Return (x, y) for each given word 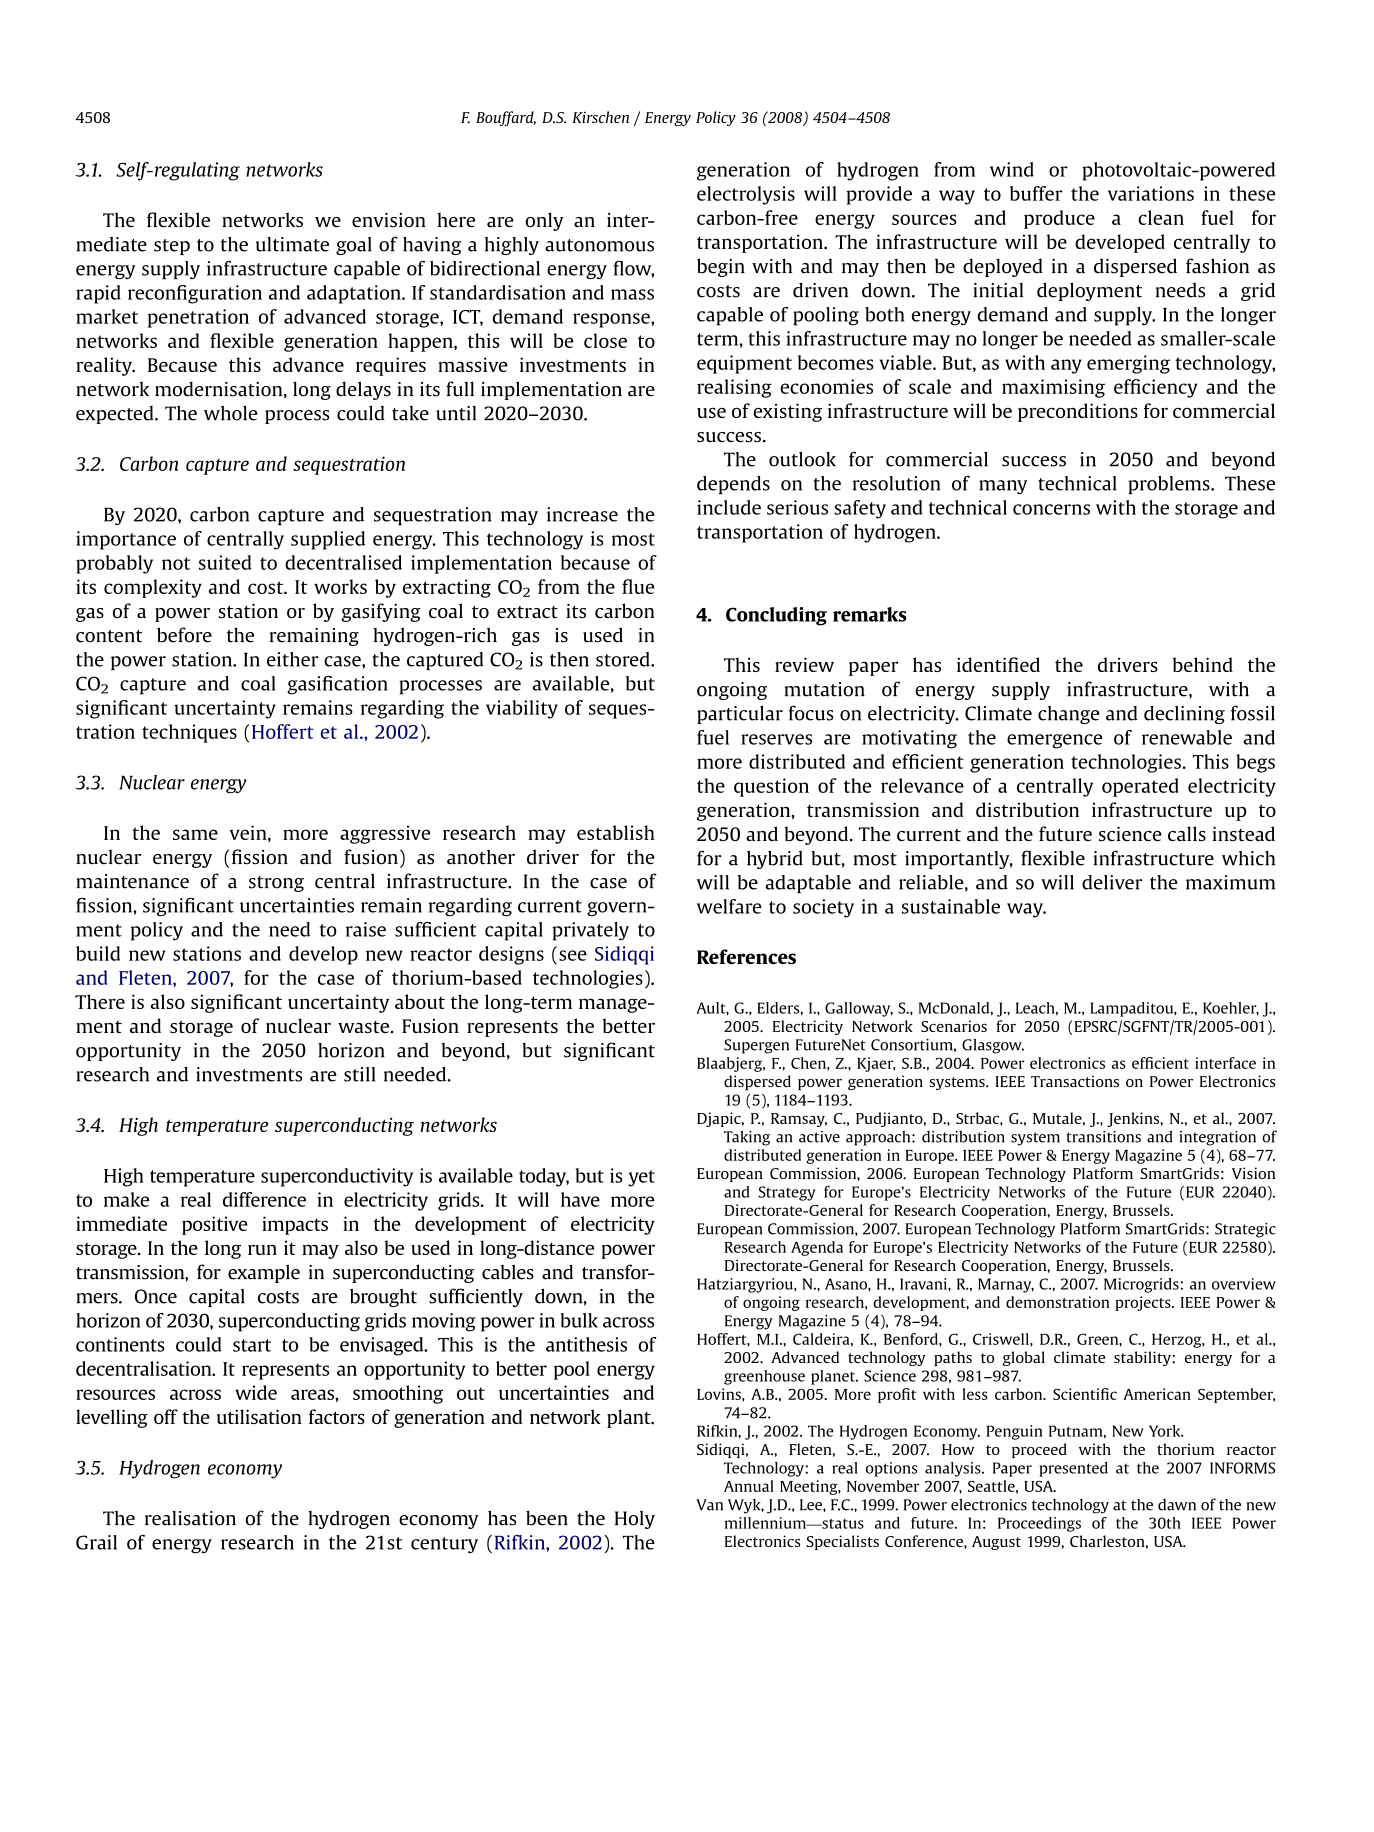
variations (1151, 193)
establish (616, 832)
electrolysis (746, 195)
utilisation (259, 1416)
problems (1170, 485)
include (729, 507)
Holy (635, 1520)
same (195, 834)
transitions (1103, 1137)
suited (225, 562)
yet (641, 1178)
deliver (1112, 882)
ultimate (292, 244)
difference (264, 1199)
